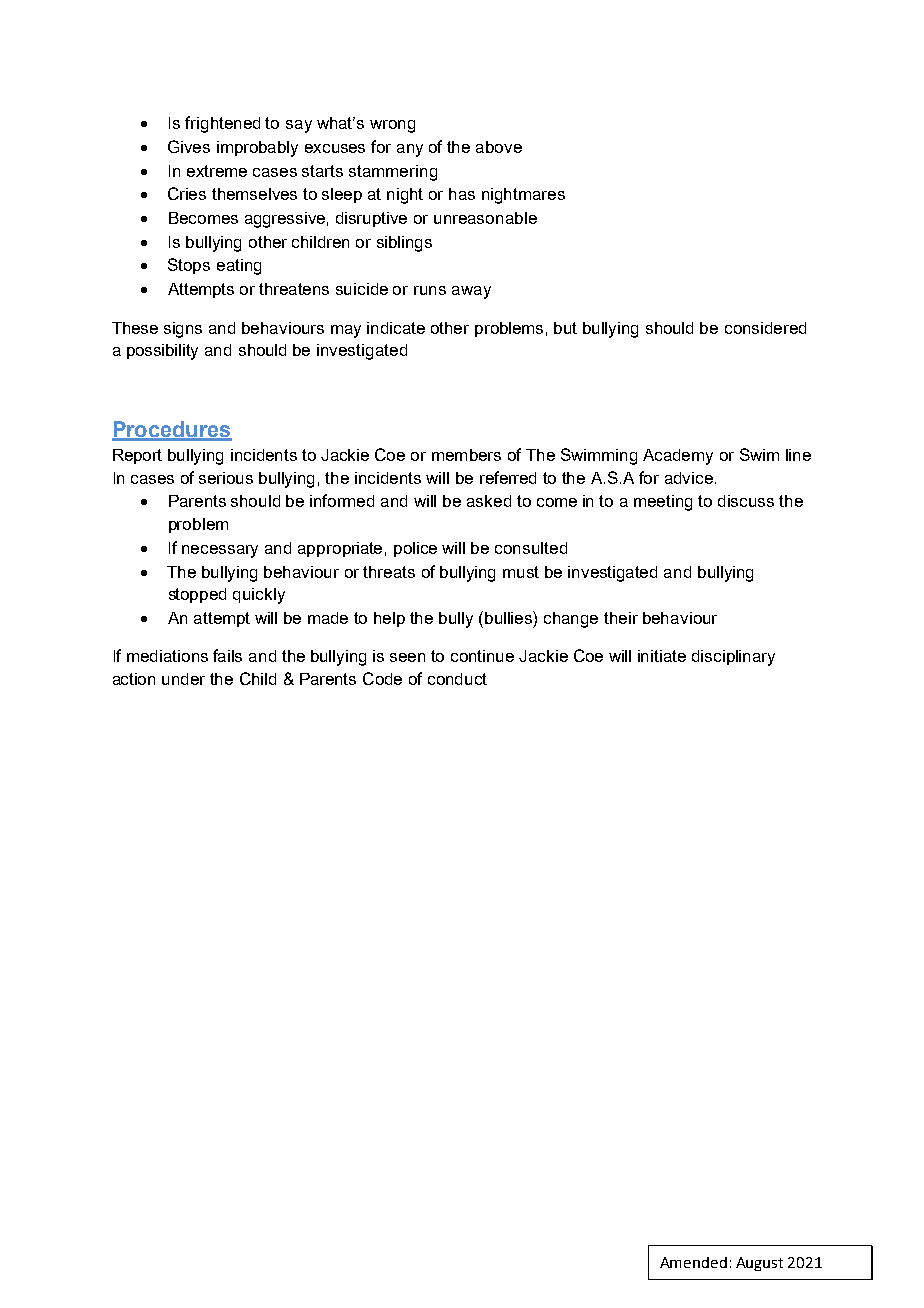  I want to click on Amended, so click(693, 1262).
